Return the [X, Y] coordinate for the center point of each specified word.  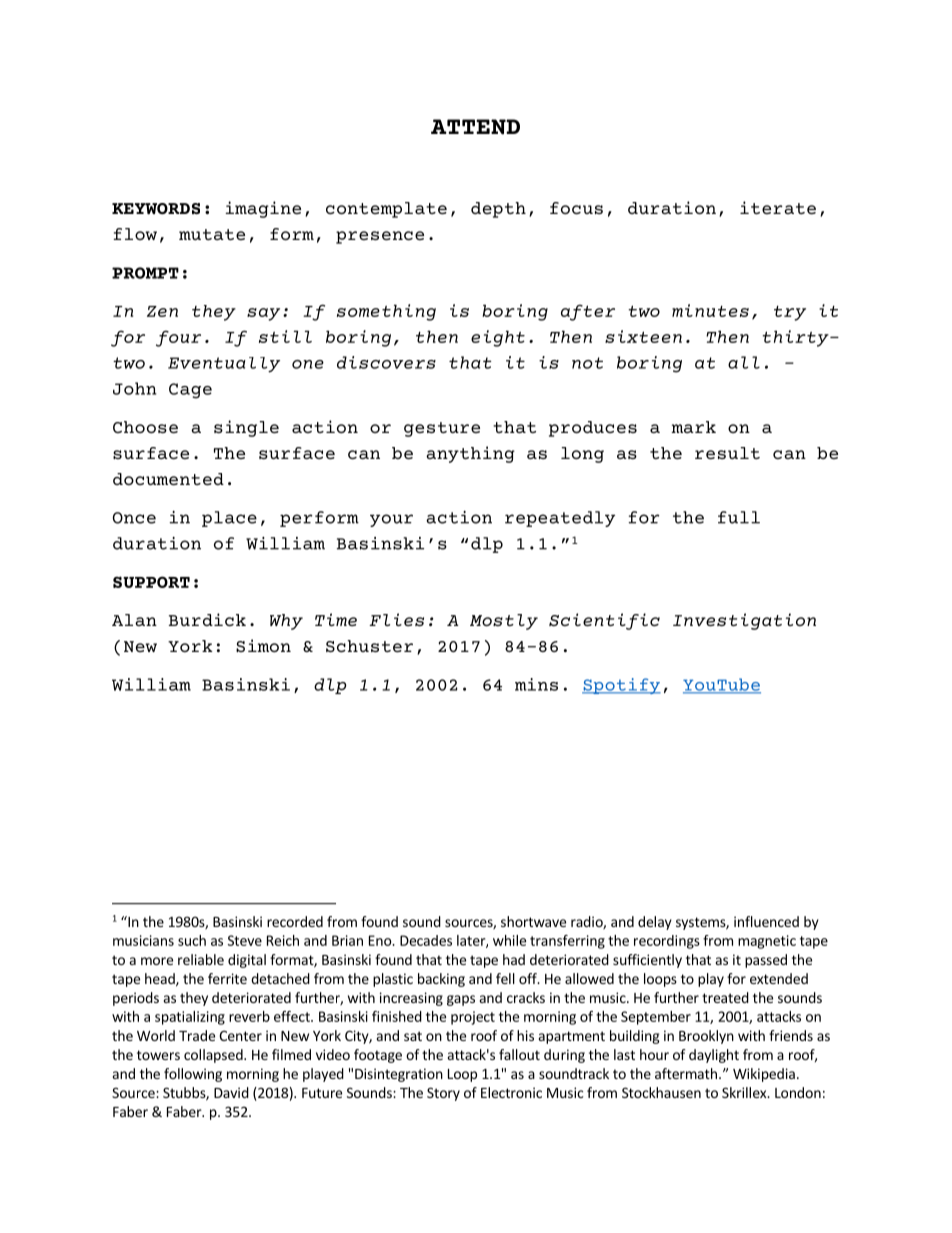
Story [443, 1094]
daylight [714, 1056]
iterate [778, 207]
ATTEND [475, 127]
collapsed [214, 1056]
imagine [263, 209]
